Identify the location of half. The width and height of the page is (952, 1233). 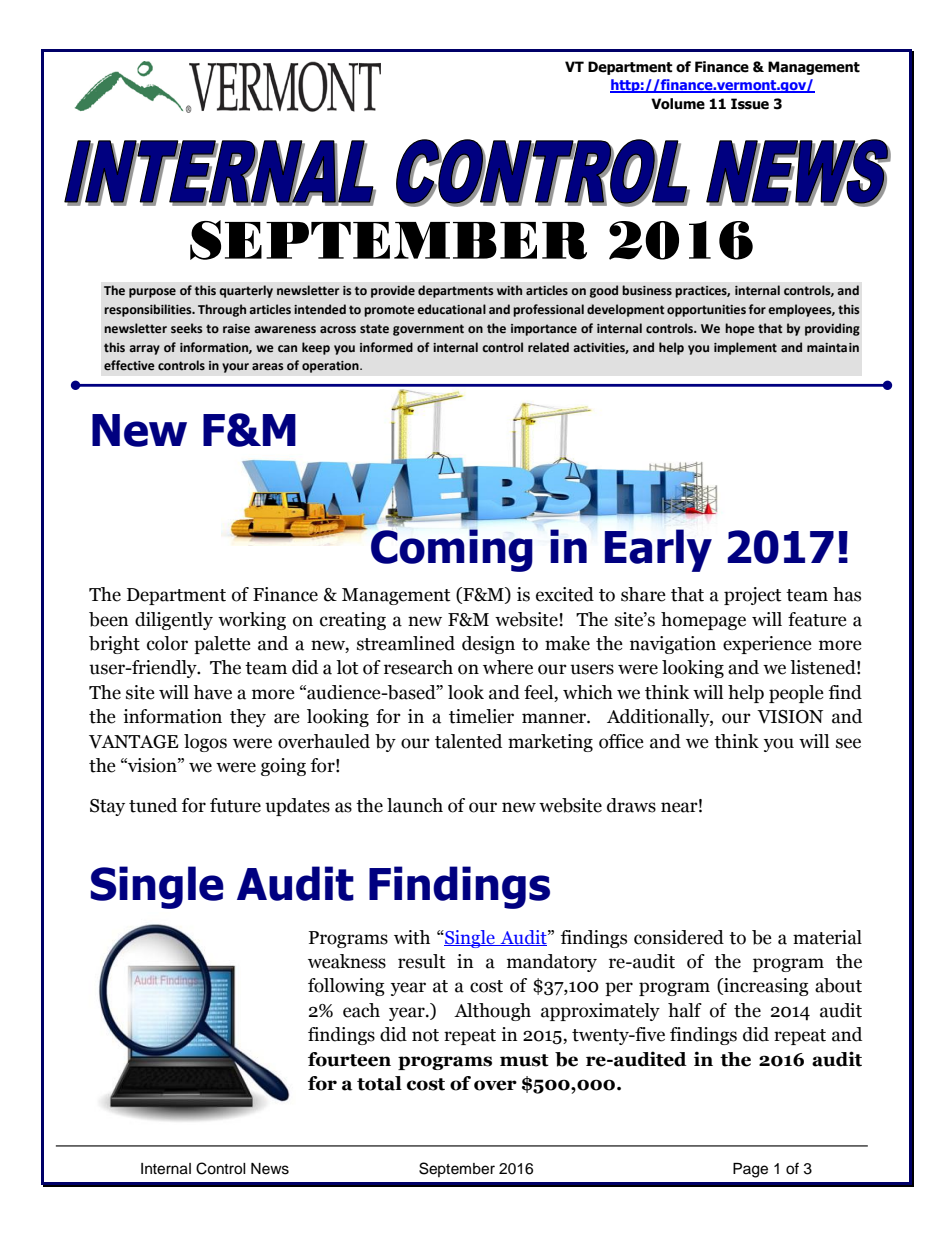
(685, 1010).
